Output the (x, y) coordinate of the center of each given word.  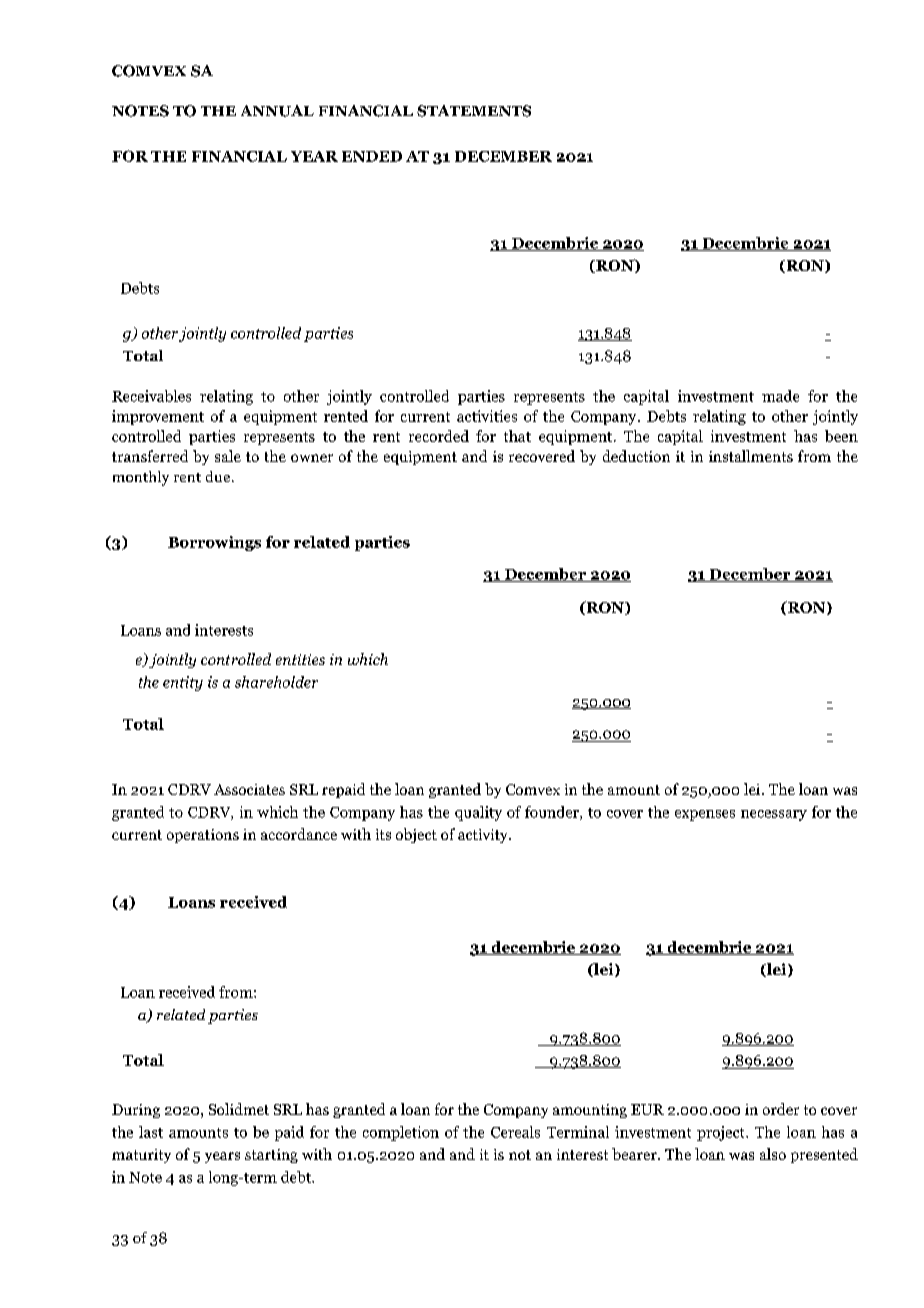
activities (487, 416)
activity (484, 836)
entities (300, 659)
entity (183, 683)
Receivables (151, 396)
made (780, 396)
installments (751, 456)
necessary (774, 815)
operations (203, 836)
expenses (705, 815)
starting (271, 1156)
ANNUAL (277, 111)
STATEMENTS (474, 111)
